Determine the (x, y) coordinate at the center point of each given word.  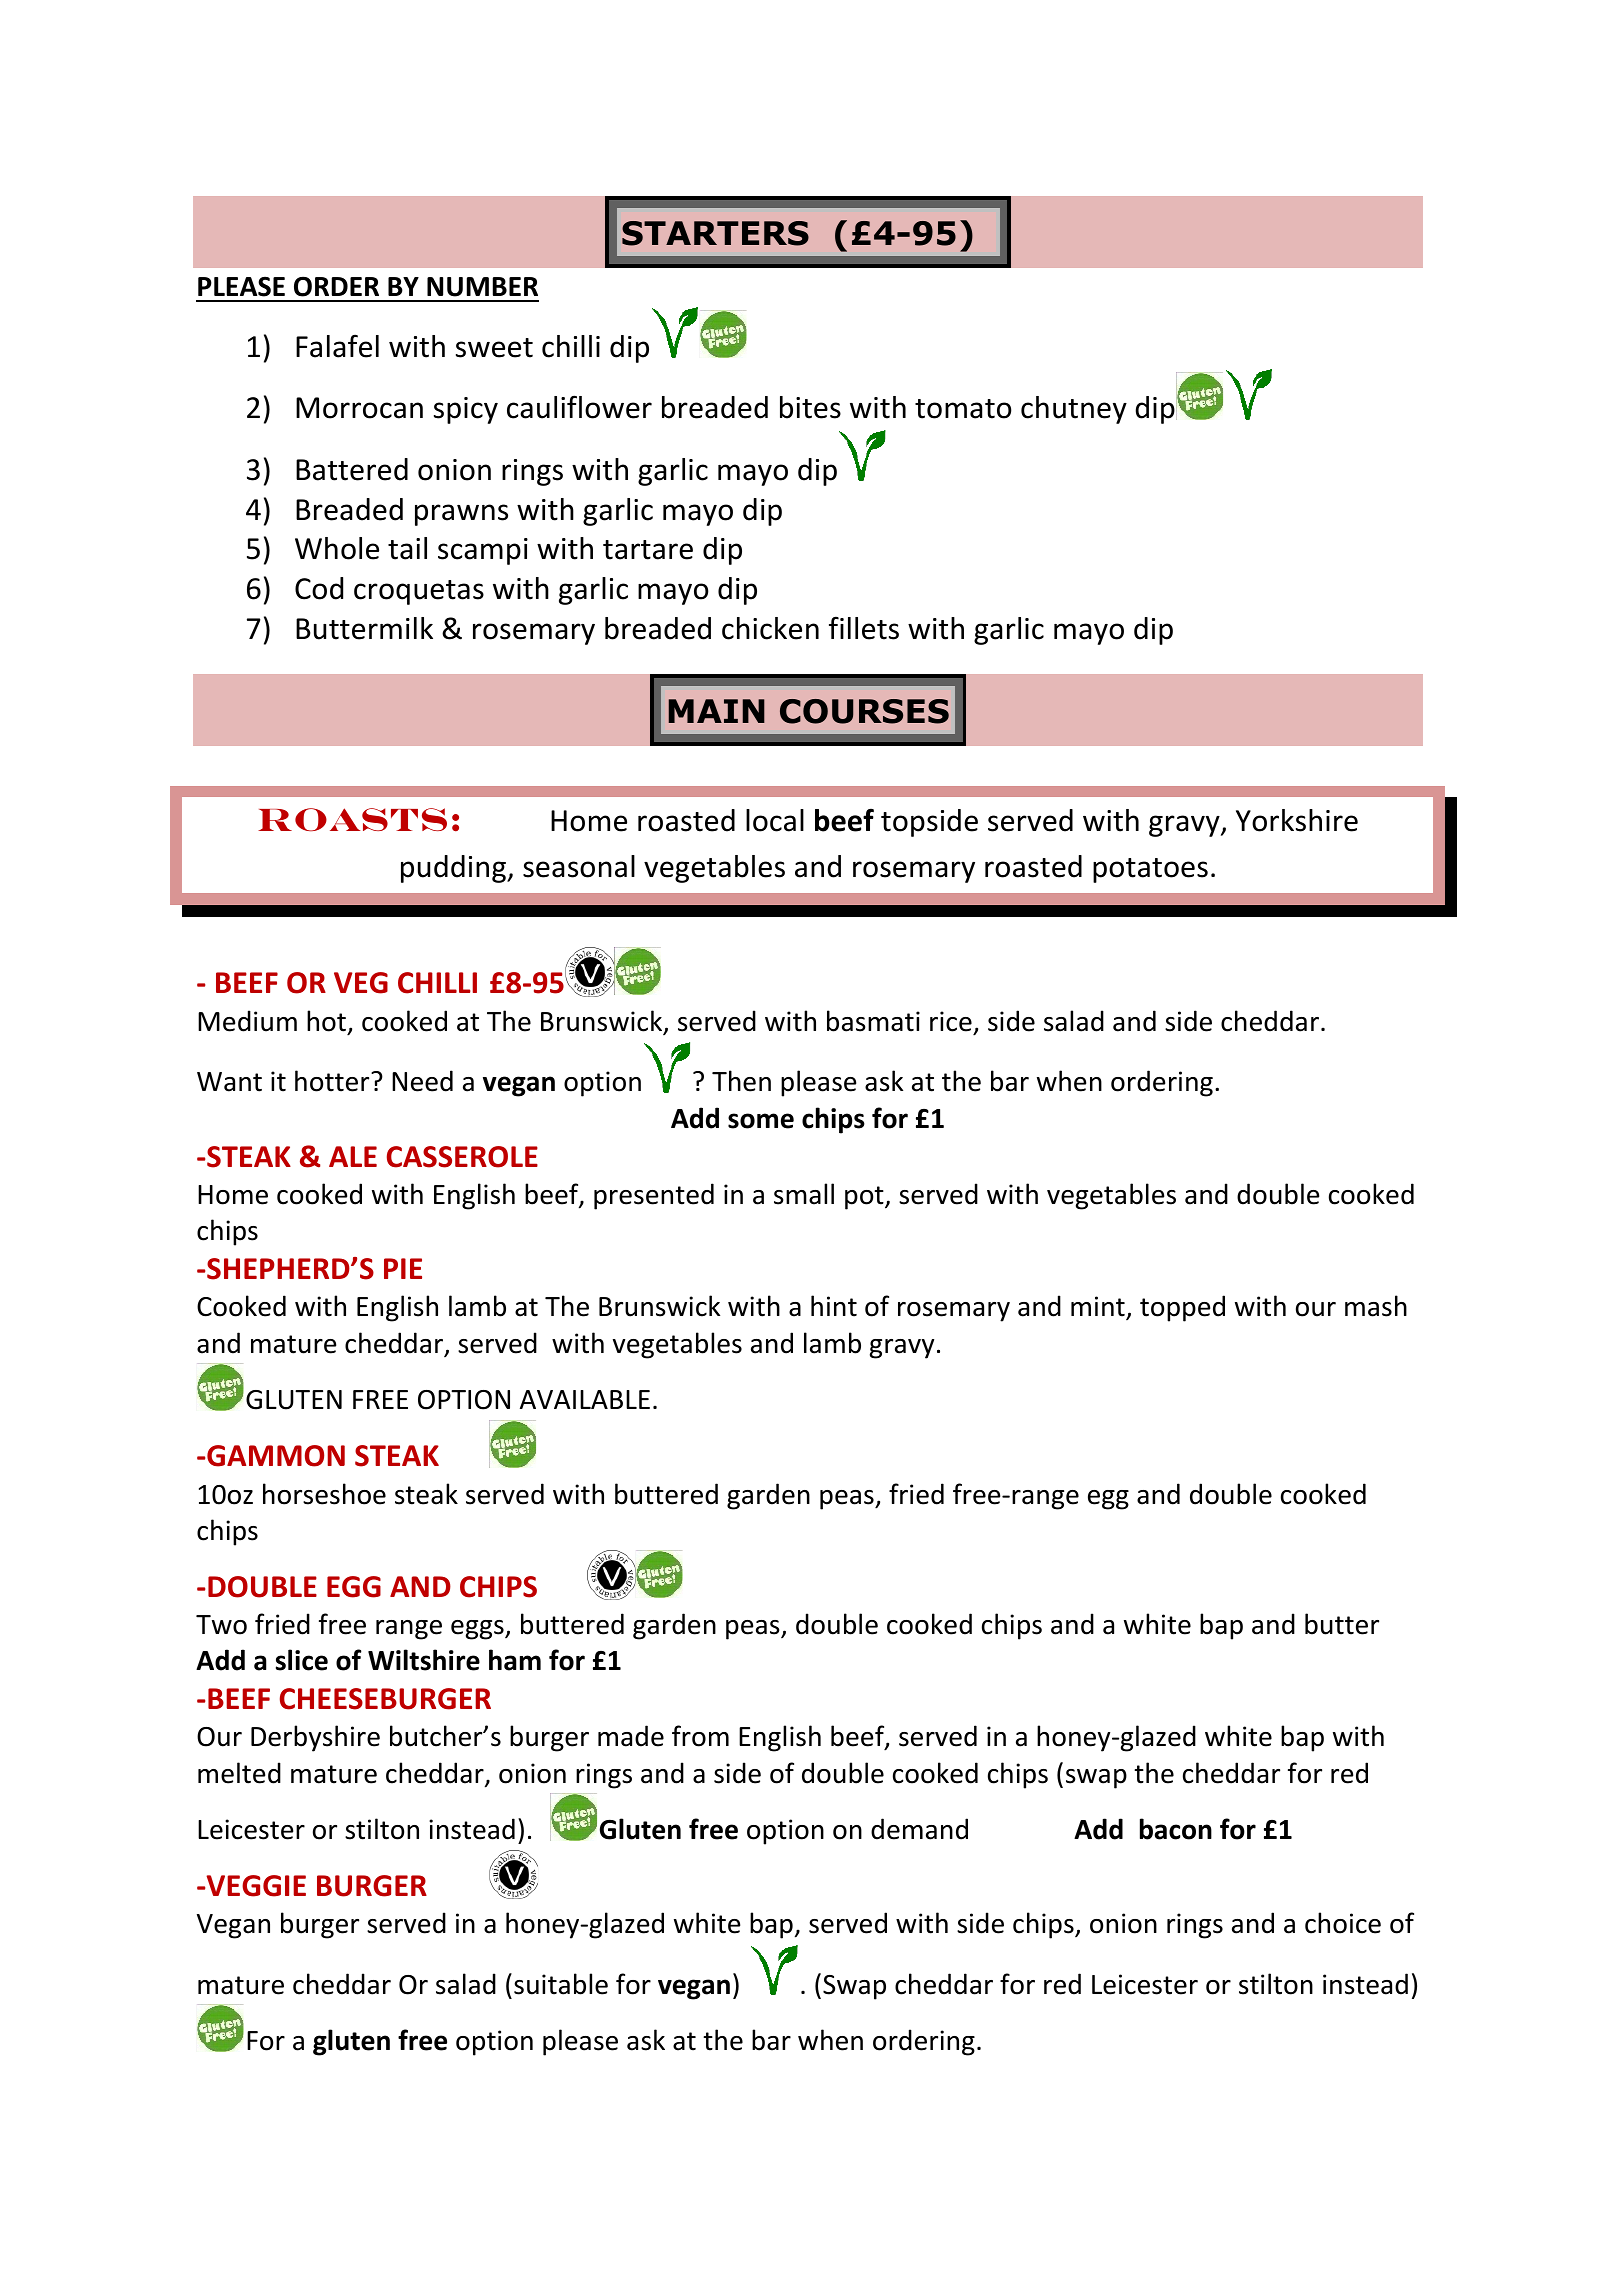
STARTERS (715, 233)
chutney (1074, 410)
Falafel (337, 346)
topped (1182, 1308)
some (761, 1121)
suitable (561, 1984)
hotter (333, 1081)
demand (919, 1829)
